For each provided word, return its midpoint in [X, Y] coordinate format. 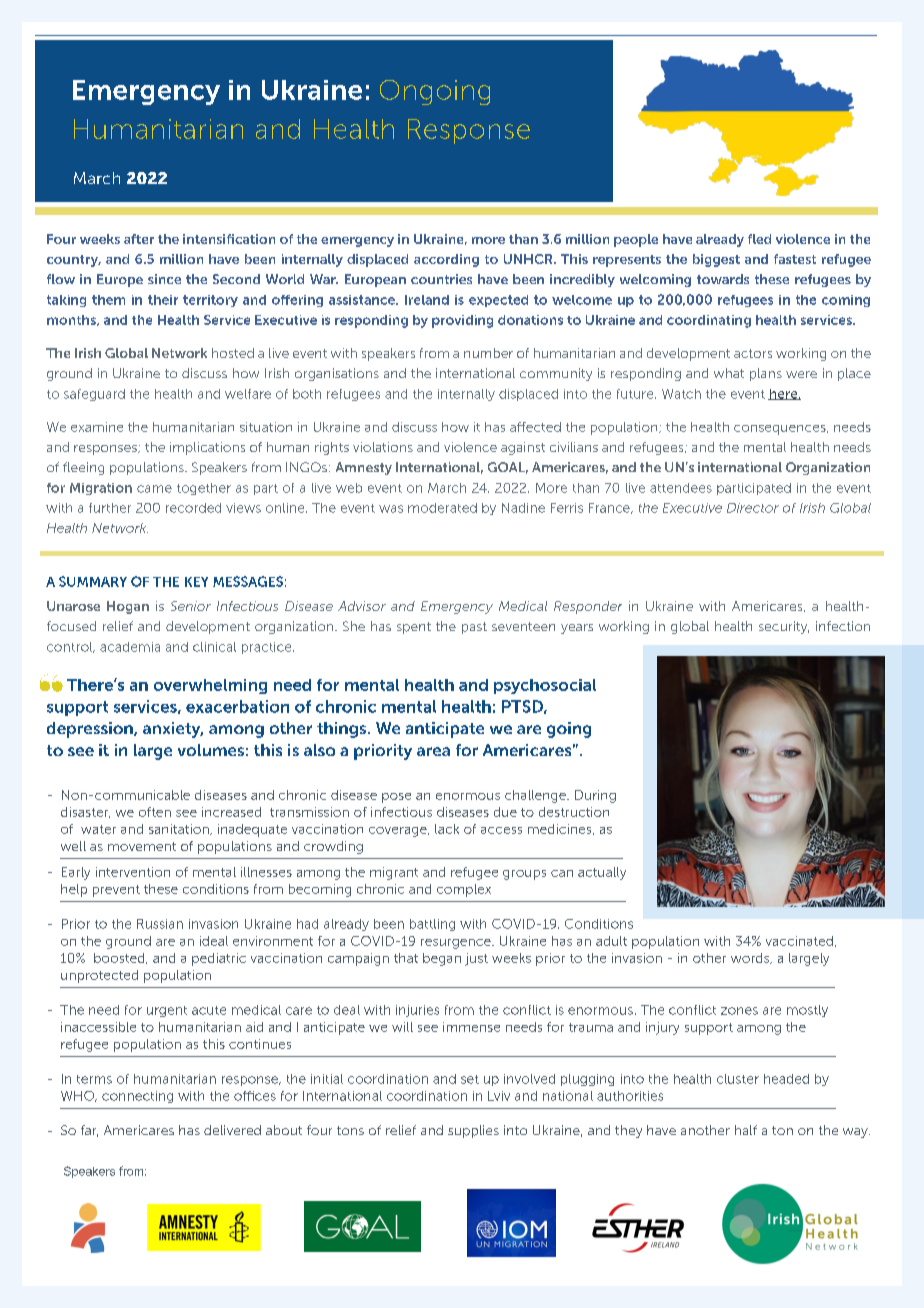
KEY [196, 582]
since [164, 279]
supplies [473, 1131]
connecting [137, 1097]
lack [447, 829]
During [595, 796]
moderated [442, 508]
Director [753, 508]
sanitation [180, 829]
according [446, 260]
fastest [795, 259]
